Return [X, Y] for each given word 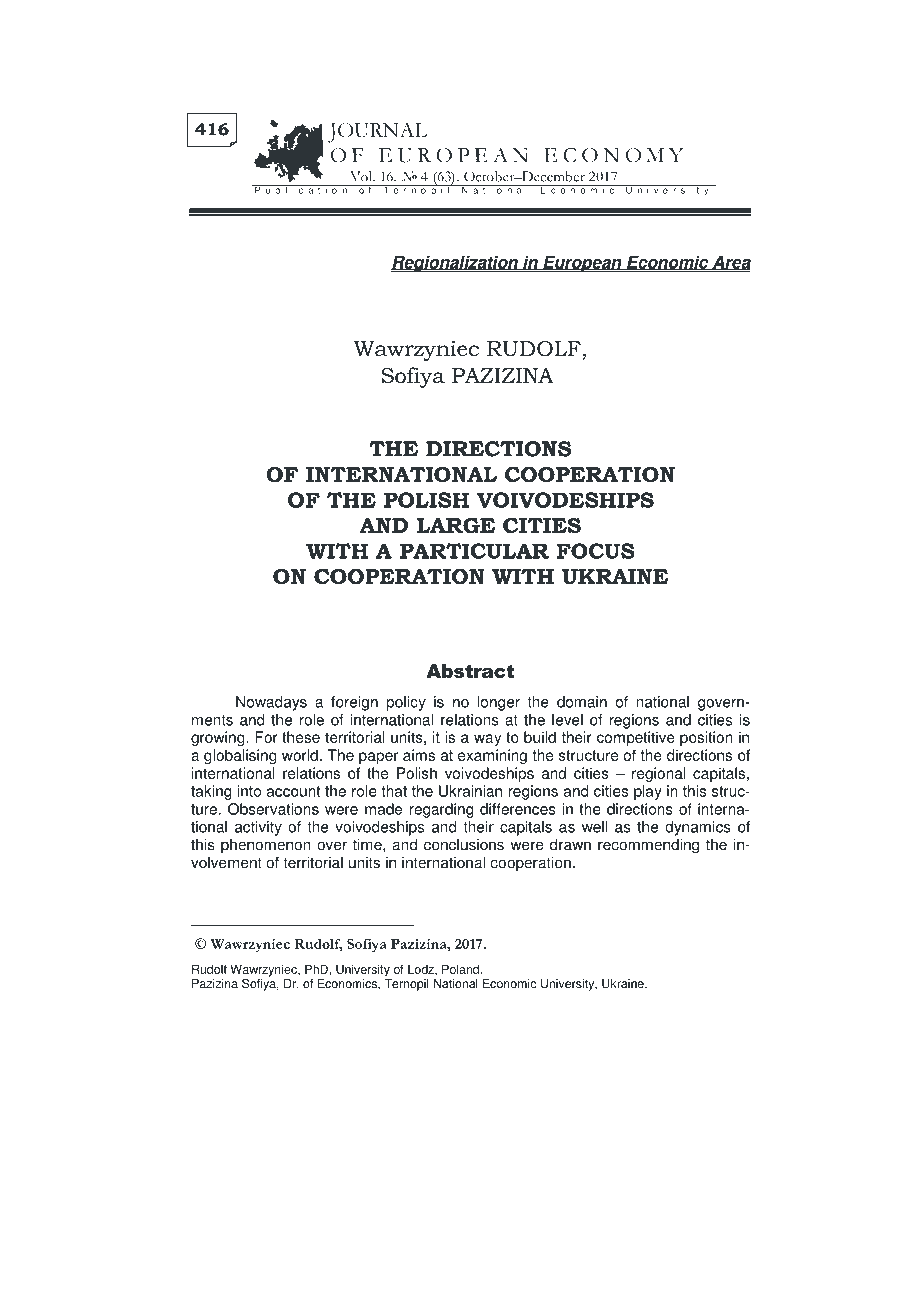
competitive [636, 738]
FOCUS [596, 551]
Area [730, 262]
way [487, 740]
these [301, 737]
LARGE [456, 526]
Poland [460, 969]
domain [582, 702]
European [582, 263]
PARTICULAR [474, 551]
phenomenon [266, 846]
